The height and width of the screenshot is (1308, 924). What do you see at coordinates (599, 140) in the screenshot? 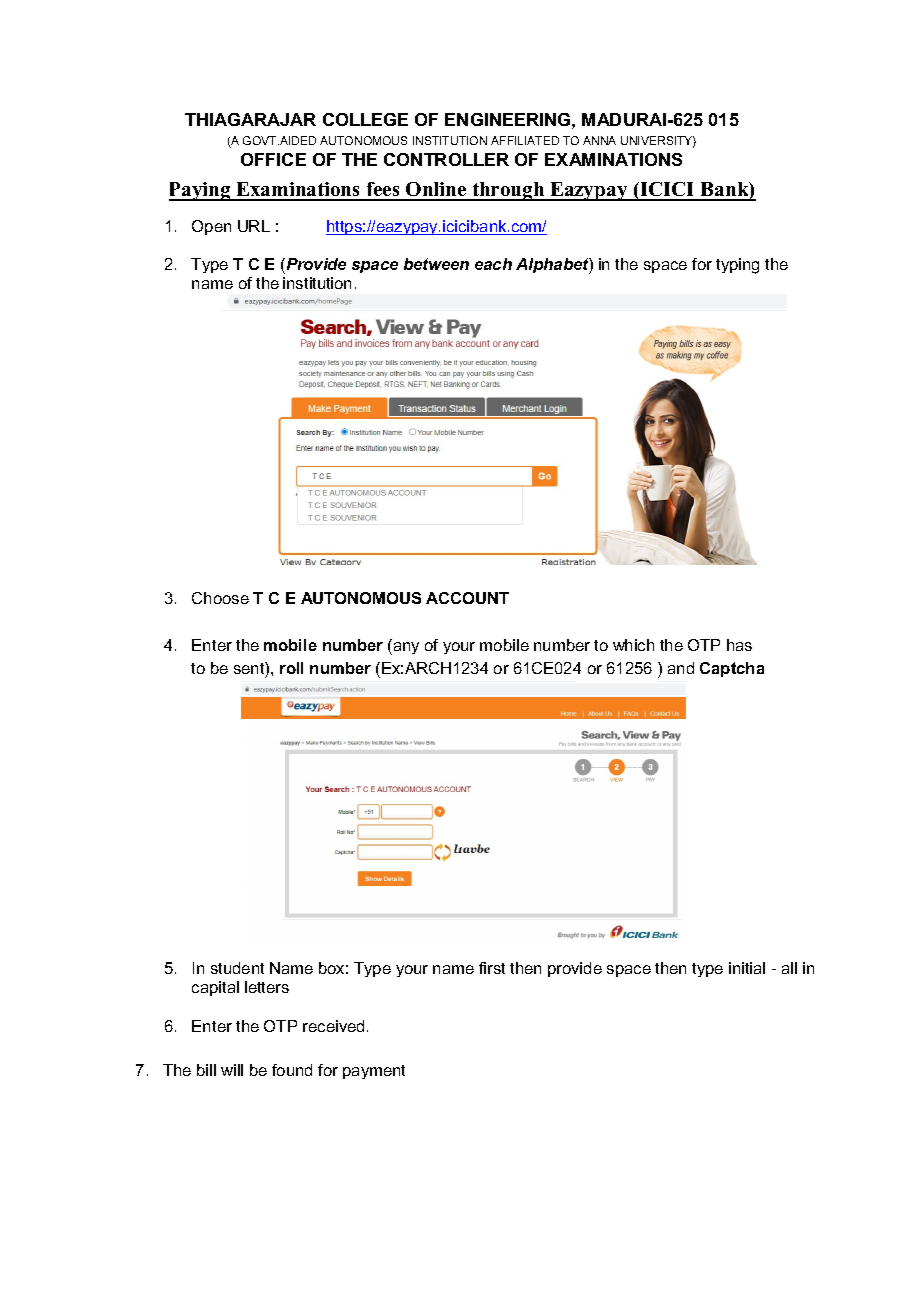
I see `ANNA` at bounding box center [599, 140].
